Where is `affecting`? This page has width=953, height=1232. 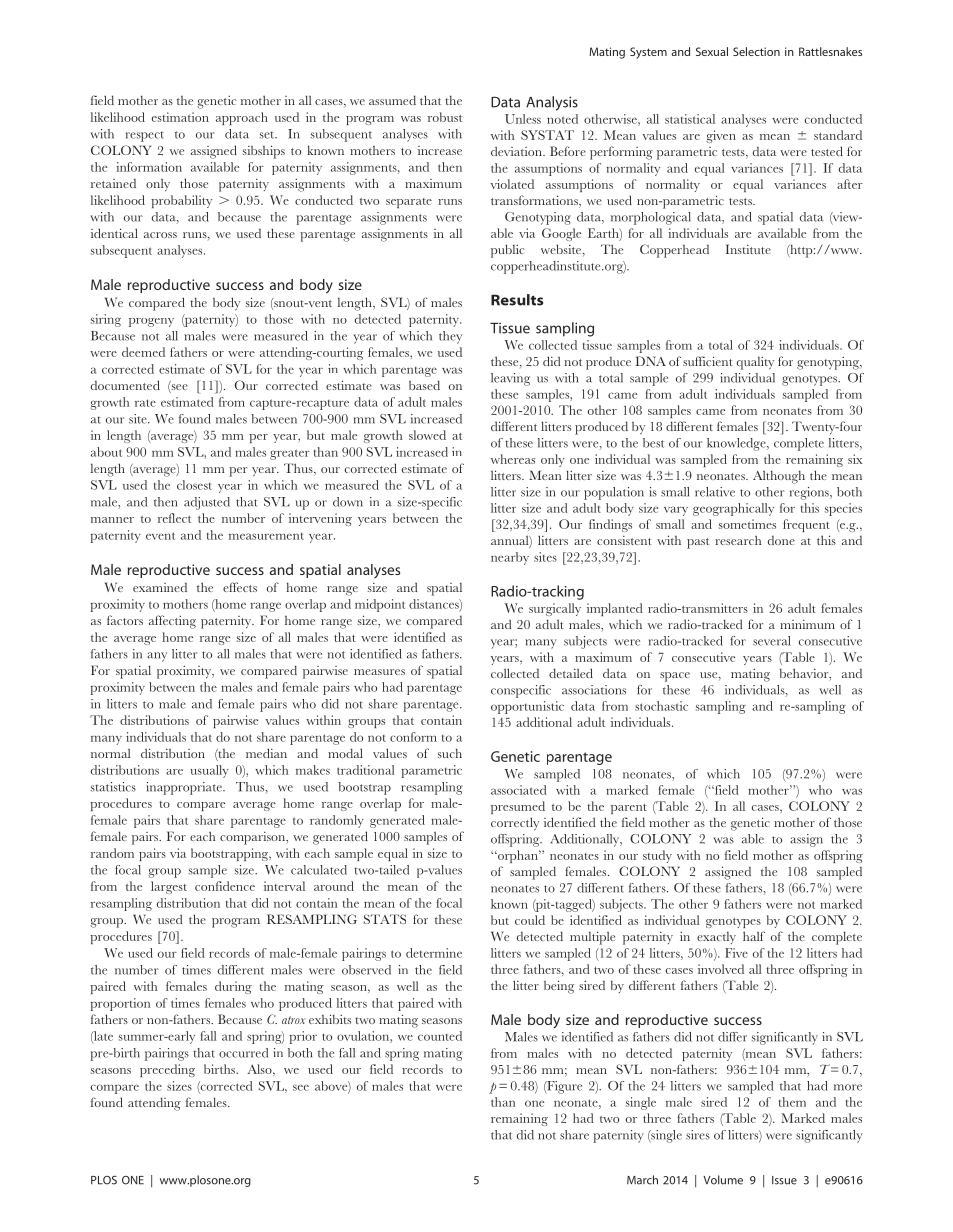 affecting is located at coordinates (172, 622).
